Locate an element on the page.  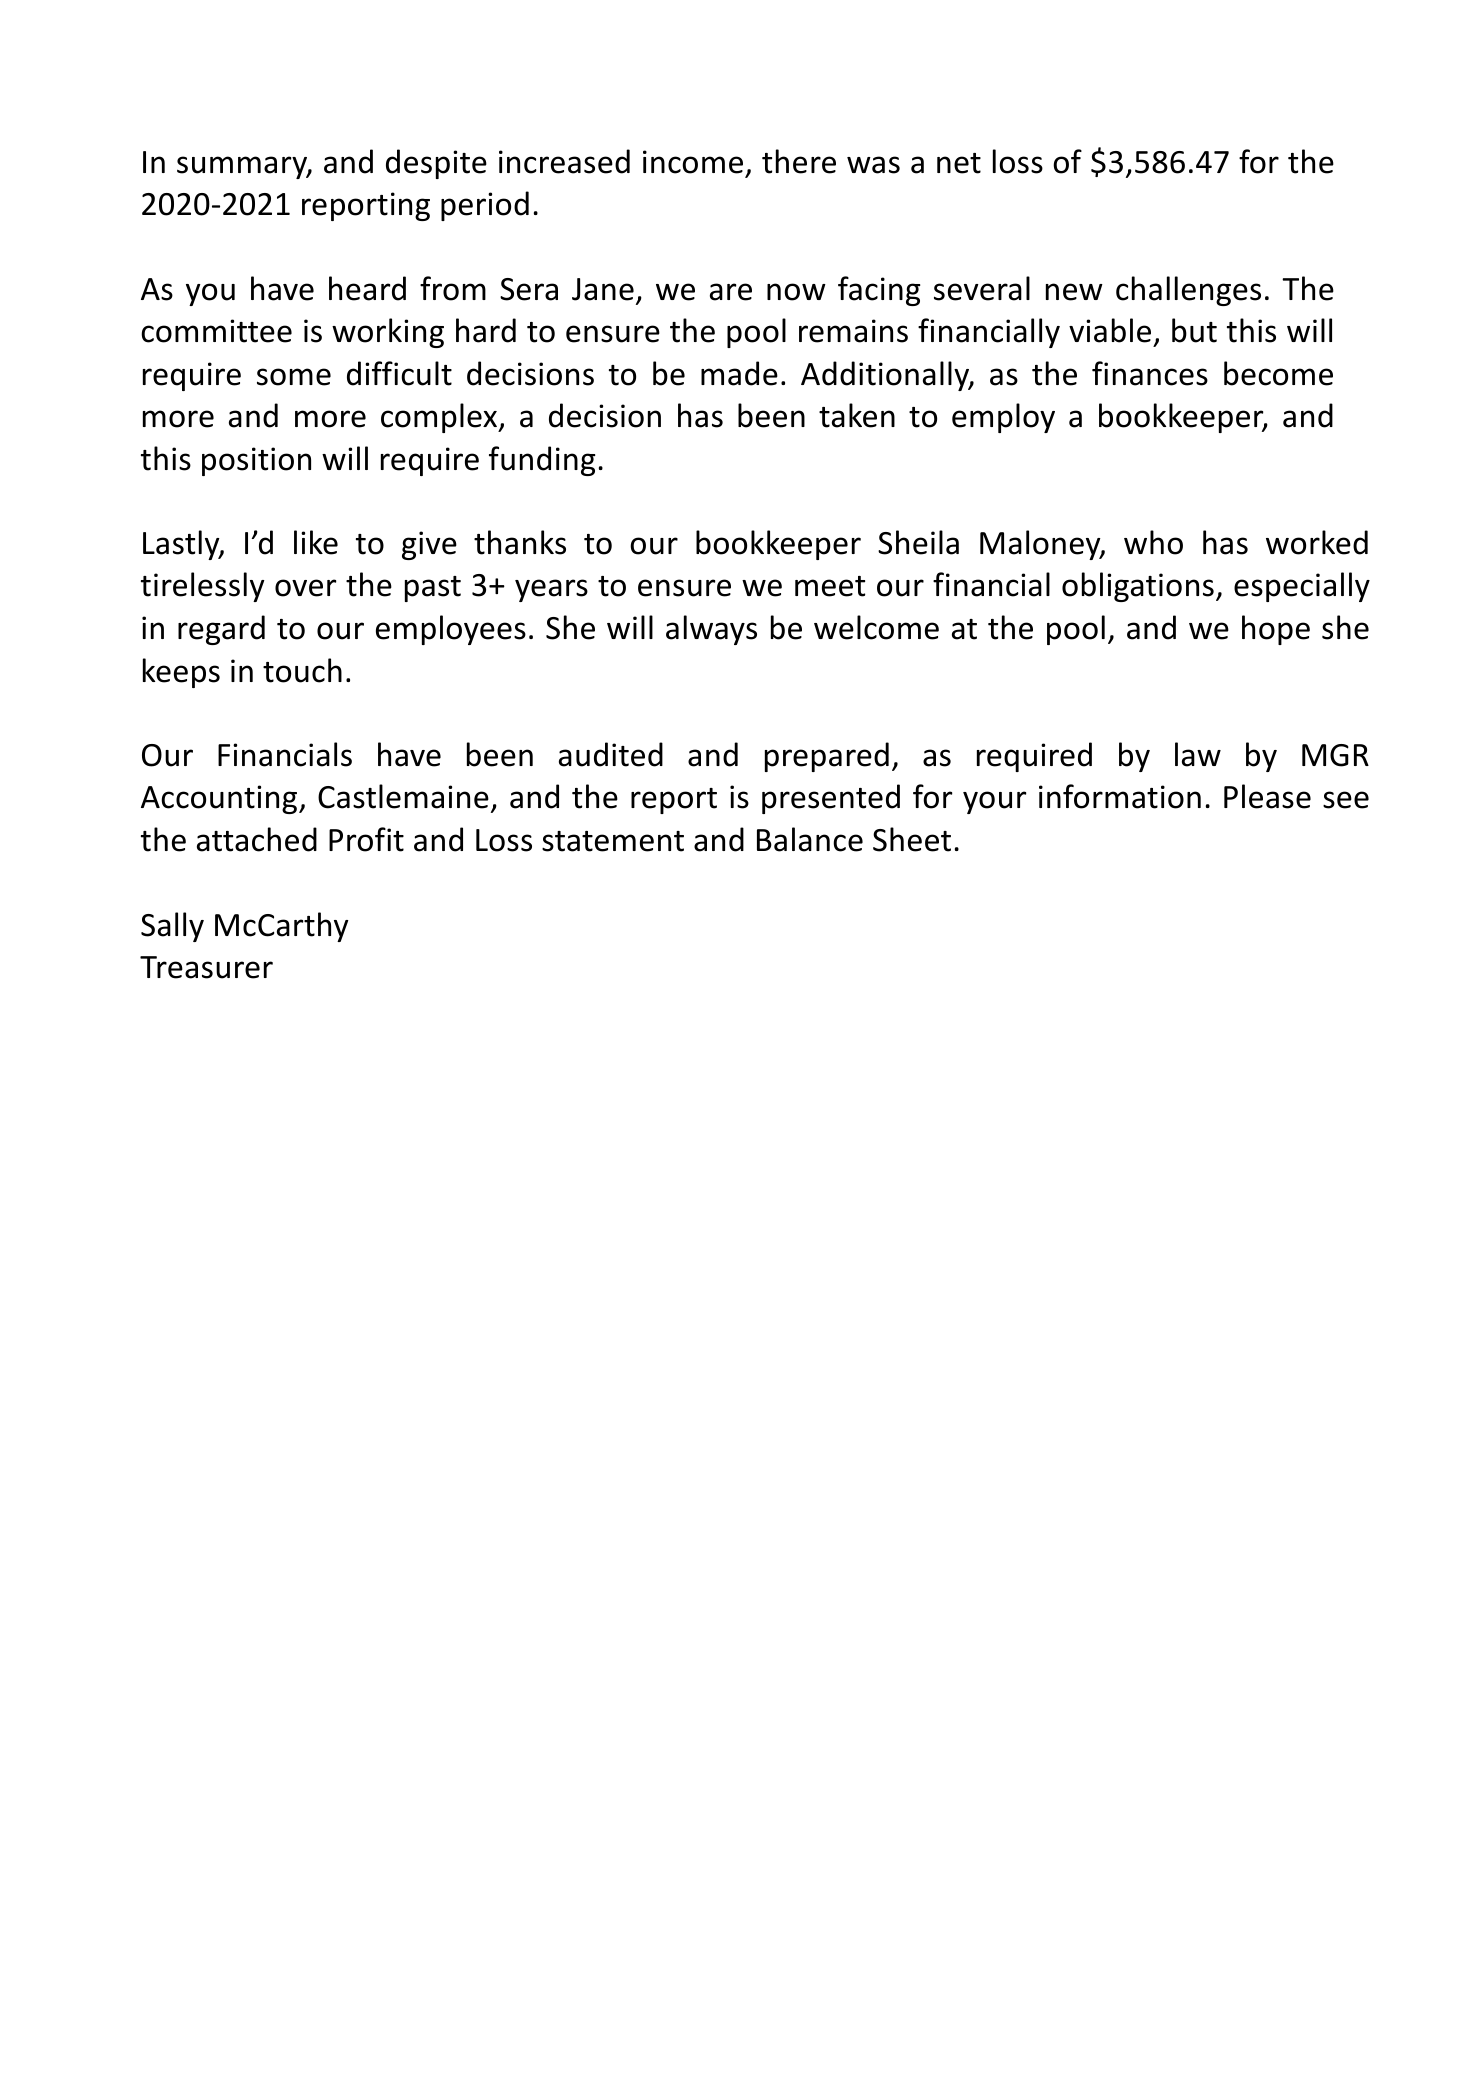
who is located at coordinates (1153, 542).
